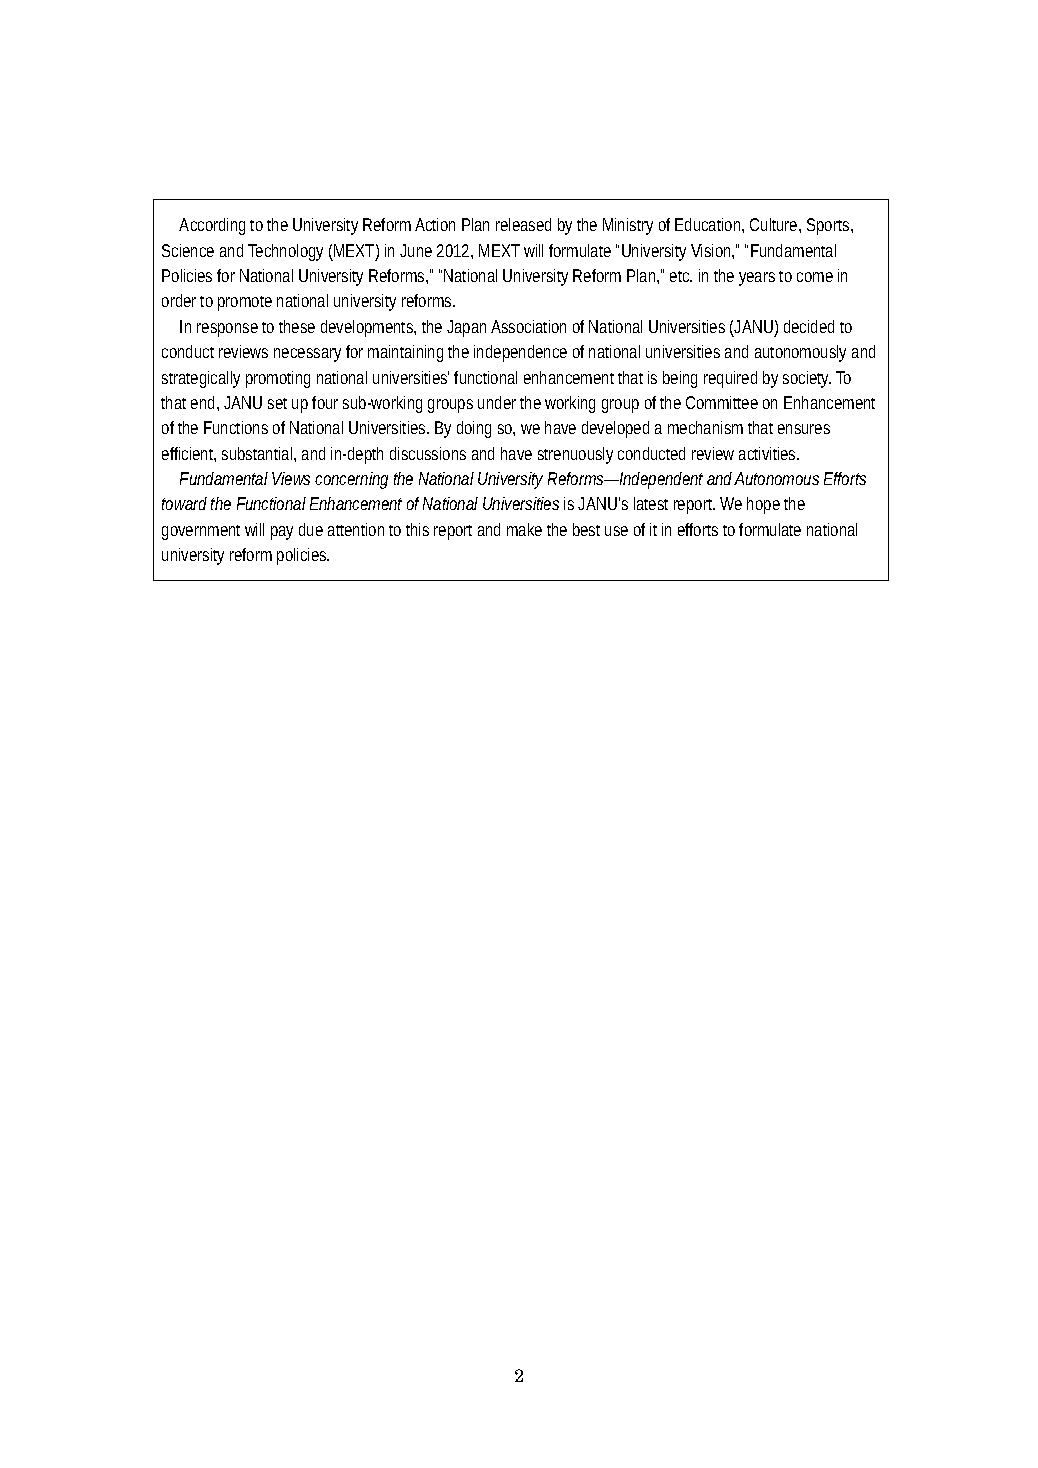 Image resolution: width=1038 pixels, height=1468 pixels. Describe the element at coordinates (524, 529) in the page. I see `make` at that location.
